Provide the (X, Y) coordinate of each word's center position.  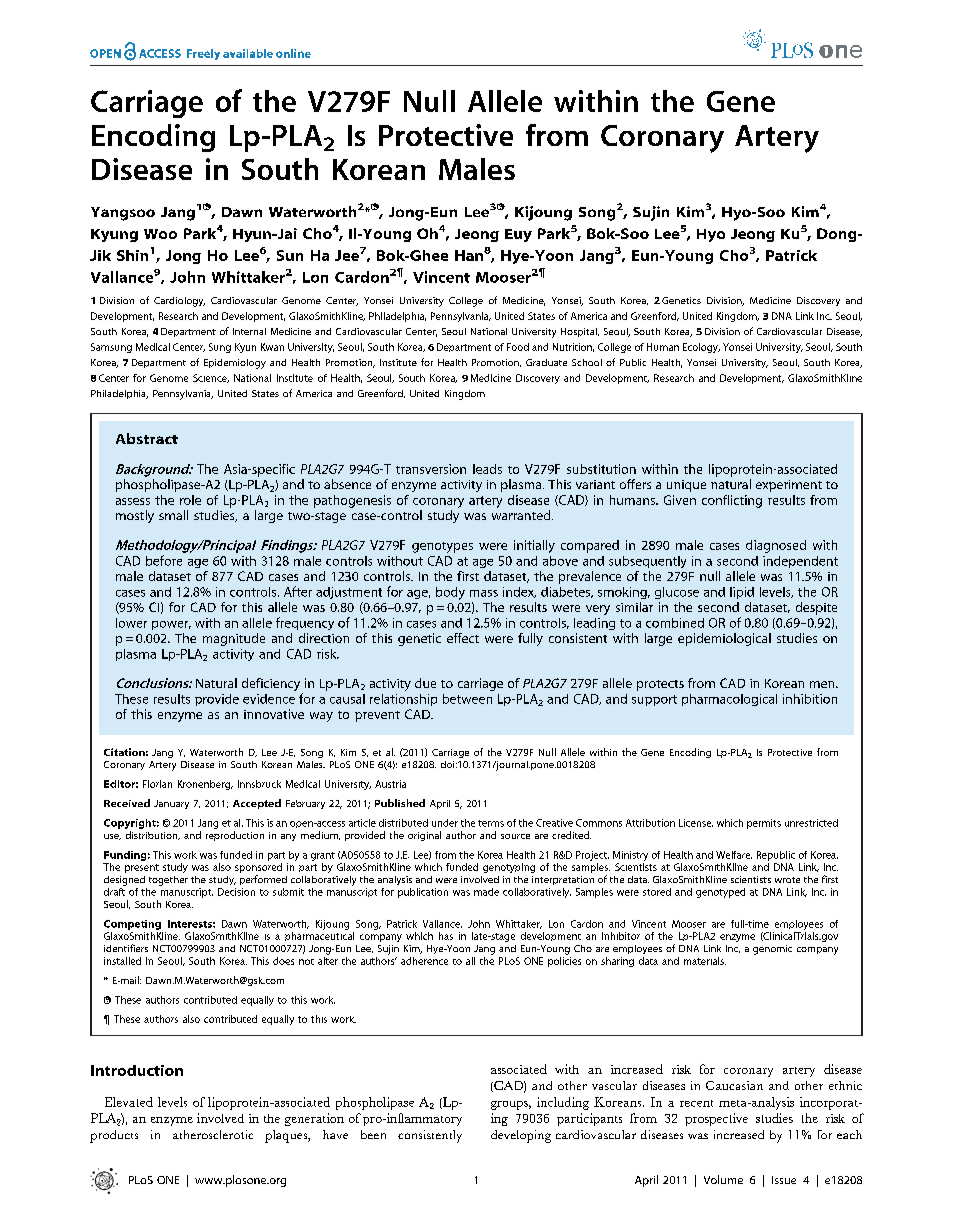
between (467, 699)
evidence (269, 699)
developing (521, 1136)
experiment (789, 486)
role (190, 500)
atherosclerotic (213, 1134)
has (446, 936)
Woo (160, 234)
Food (518, 347)
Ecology (701, 348)
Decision (236, 892)
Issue (784, 1180)
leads (487, 469)
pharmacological (729, 700)
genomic (772, 950)
